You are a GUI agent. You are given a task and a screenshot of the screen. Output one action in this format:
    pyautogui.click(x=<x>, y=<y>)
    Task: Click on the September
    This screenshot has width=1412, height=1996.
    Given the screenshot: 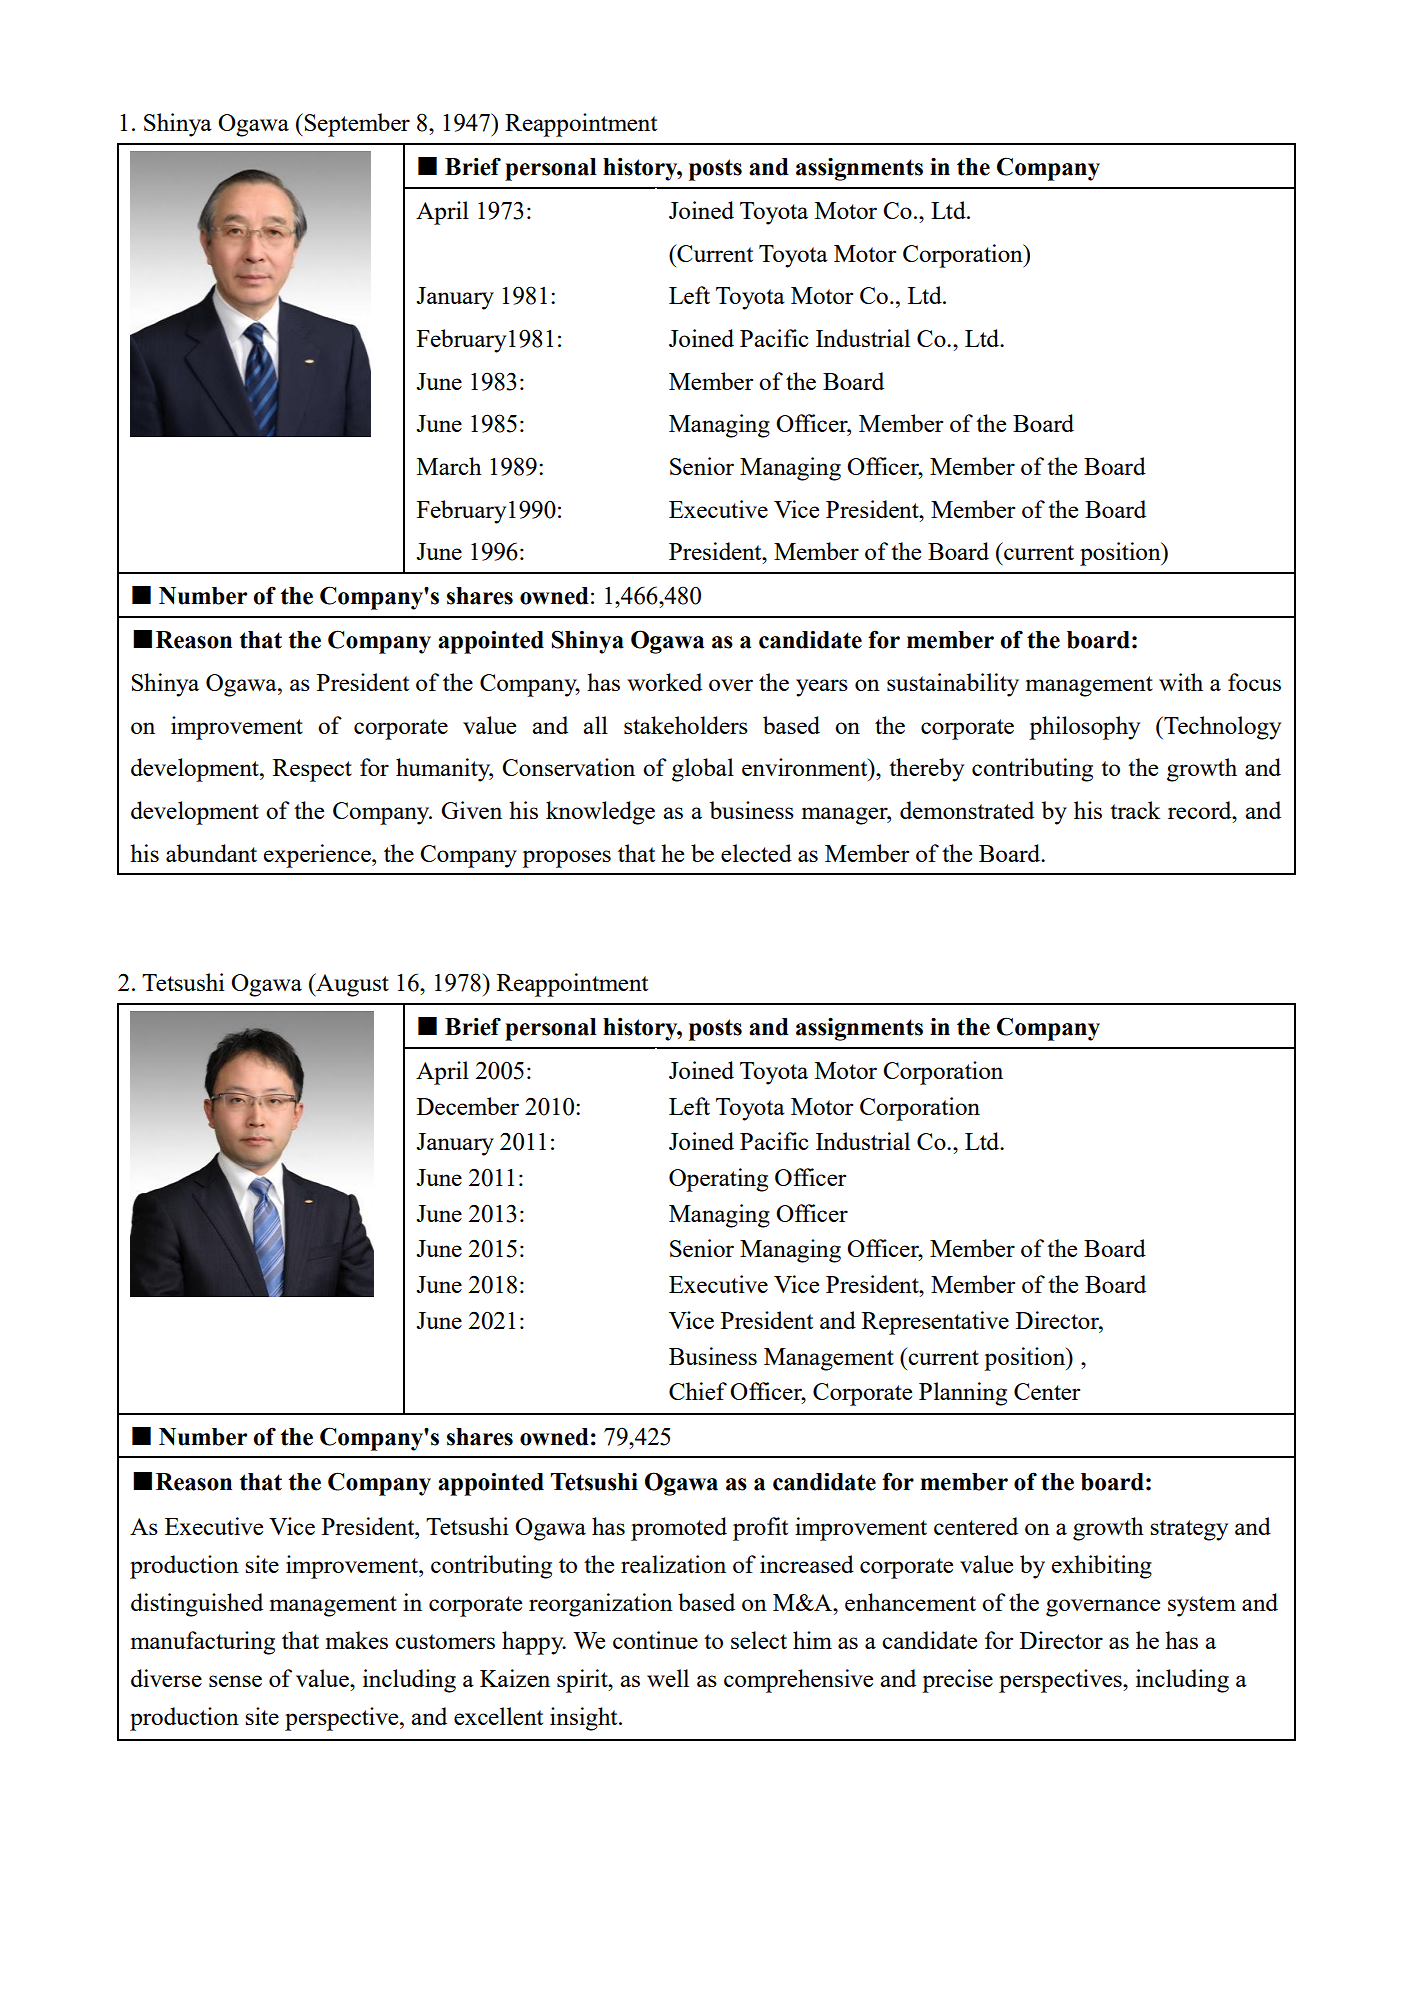 What is the action you would take?
    pyautogui.click(x=356, y=125)
